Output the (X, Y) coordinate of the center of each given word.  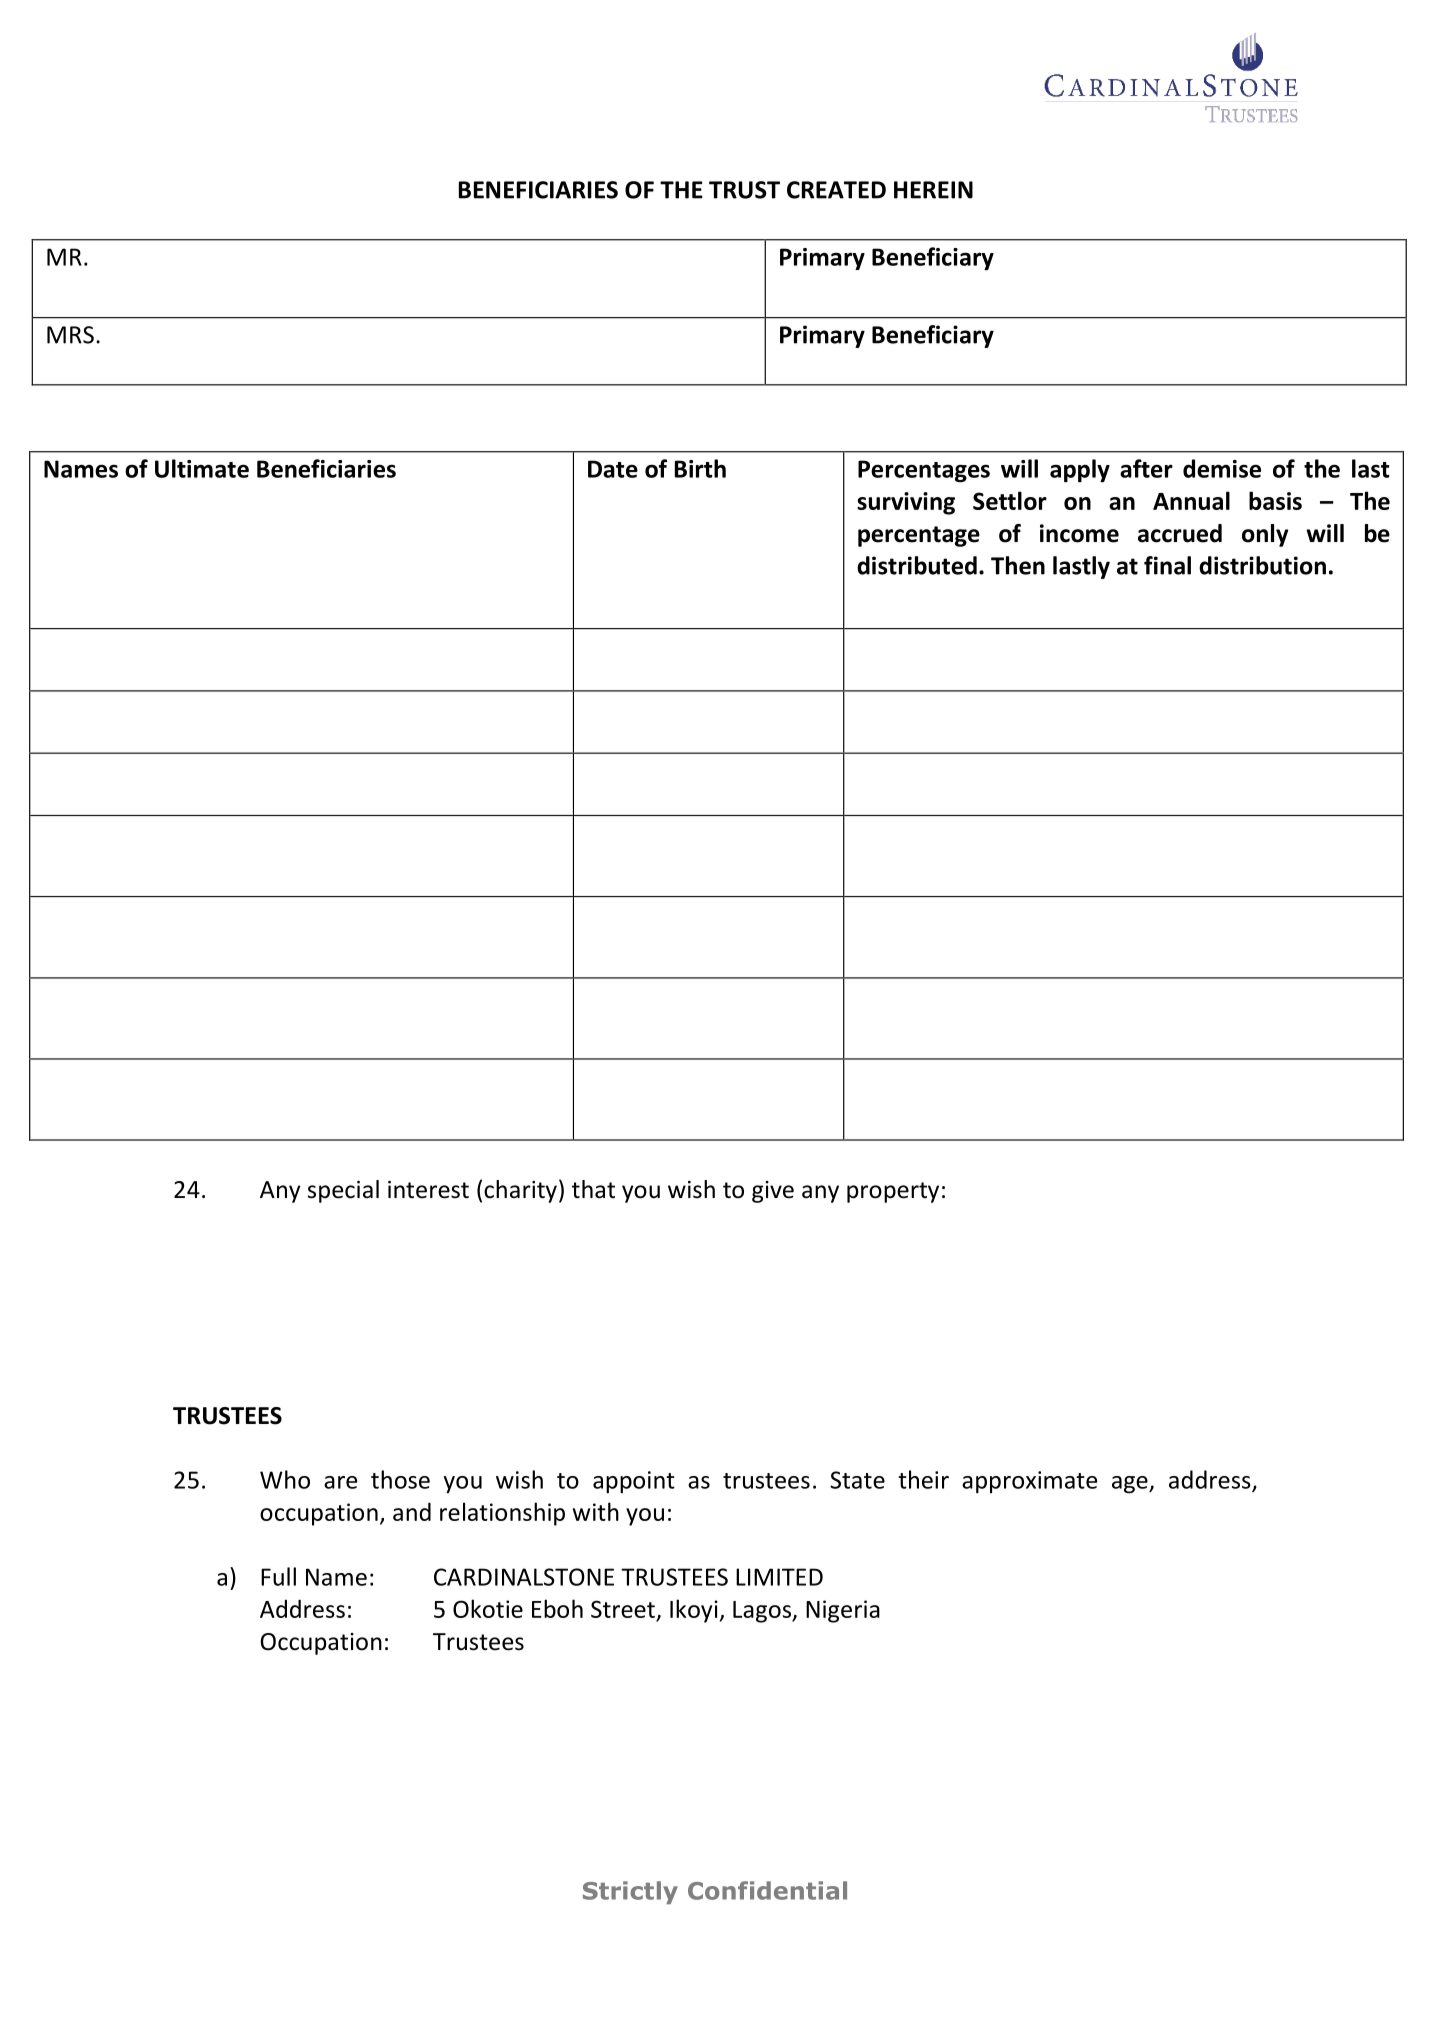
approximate (1029, 1482)
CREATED (836, 190)
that (593, 1189)
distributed (917, 565)
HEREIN (933, 190)
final (1167, 565)
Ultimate (202, 468)
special (343, 1191)
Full (278, 1576)
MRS (70, 335)
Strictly (630, 1892)
